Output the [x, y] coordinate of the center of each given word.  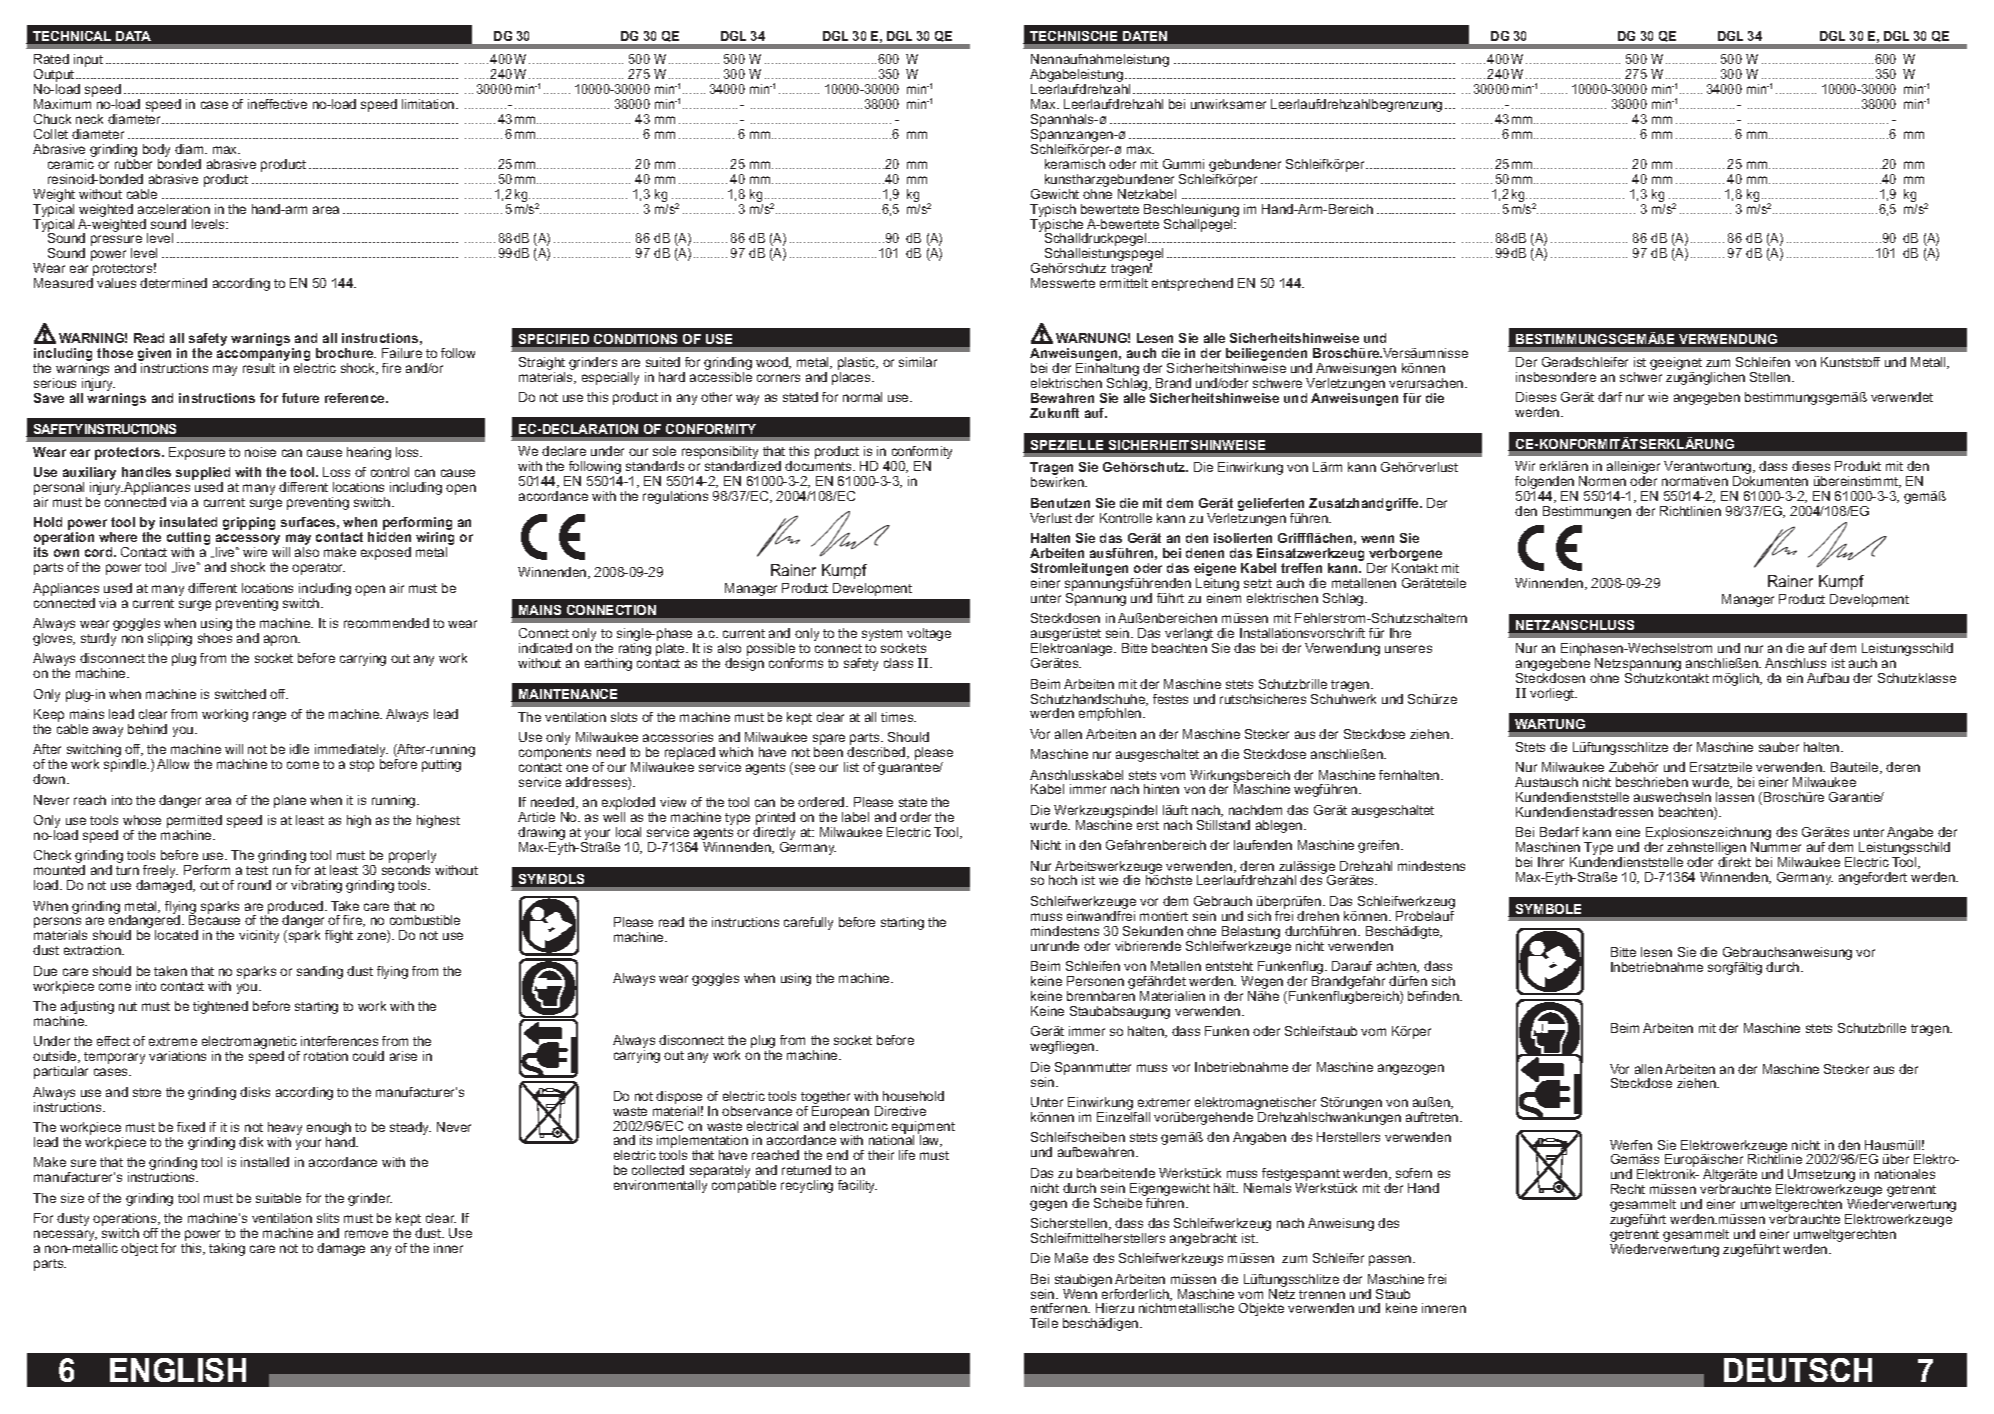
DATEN [1145, 36]
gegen [1048, 1205]
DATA [133, 36]
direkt [1734, 862]
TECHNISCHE [1073, 36]
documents [819, 466]
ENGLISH [178, 1370]
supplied [203, 475]
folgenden [1546, 484]
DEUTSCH [1798, 1370]
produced [297, 908]
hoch [1063, 880]
